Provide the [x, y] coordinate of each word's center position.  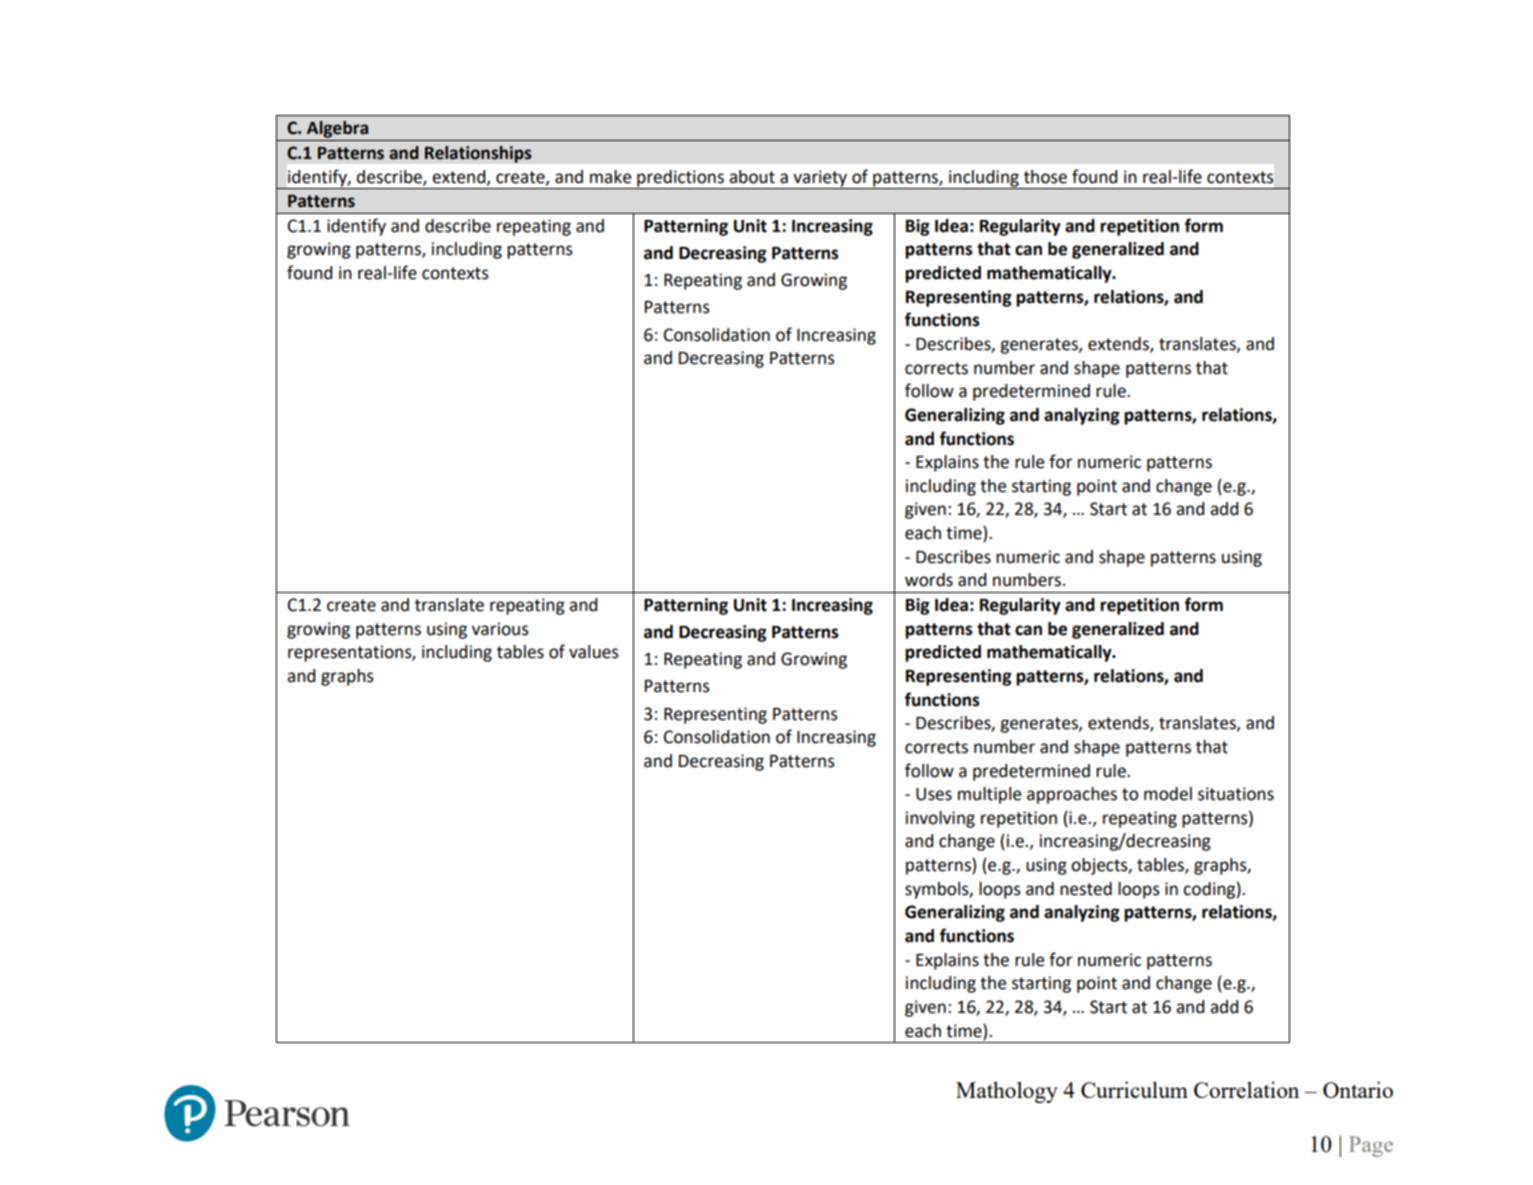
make [610, 177]
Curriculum [1134, 1089]
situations [1236, 794]
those [1045, 177]
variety [820, 179]
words [929, 580]
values [594, 652]
